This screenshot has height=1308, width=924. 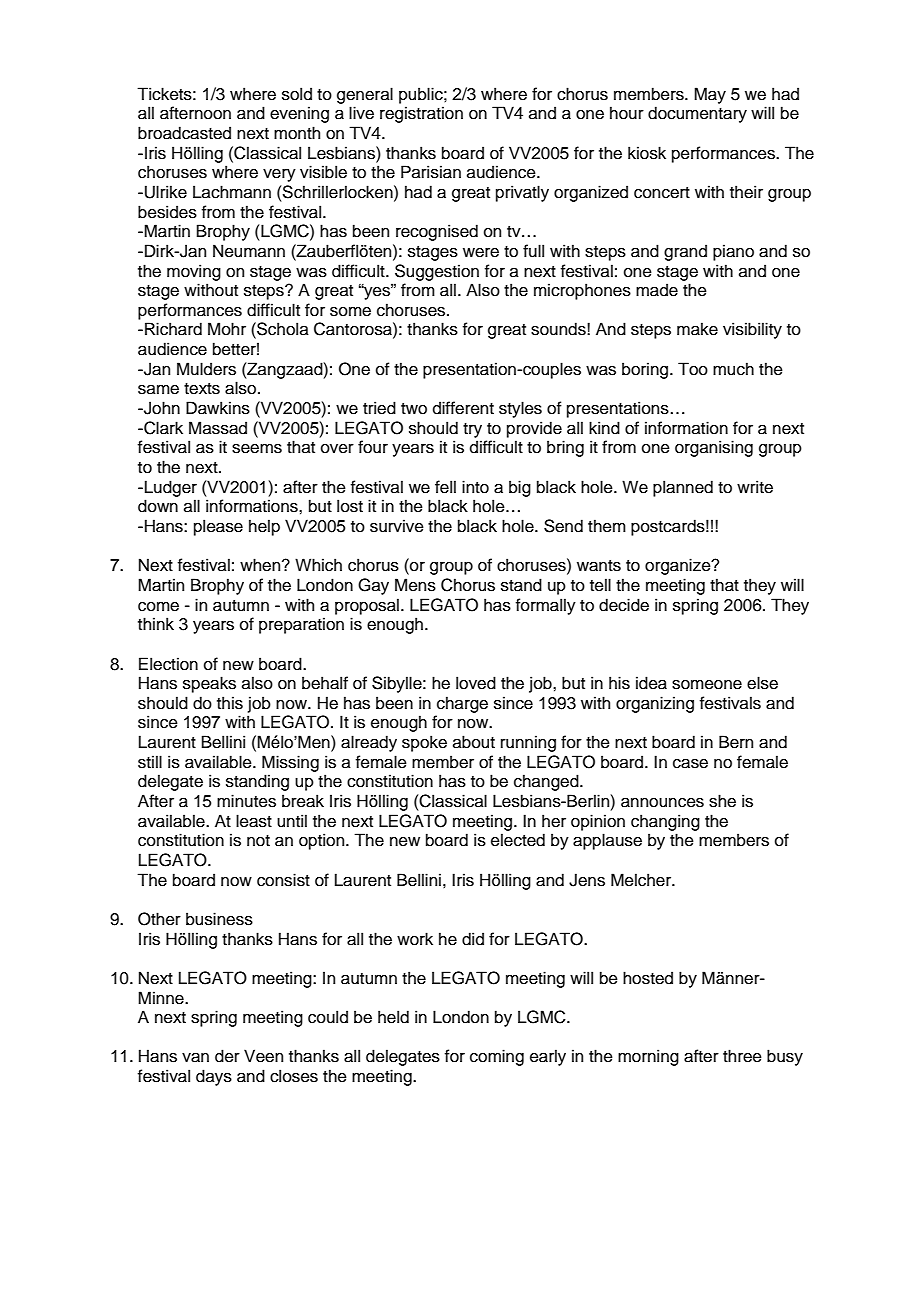 What do you see at coordinates (497, 1057) in the screenshot?
I see `coming` at bounding box center [497, 1057].
